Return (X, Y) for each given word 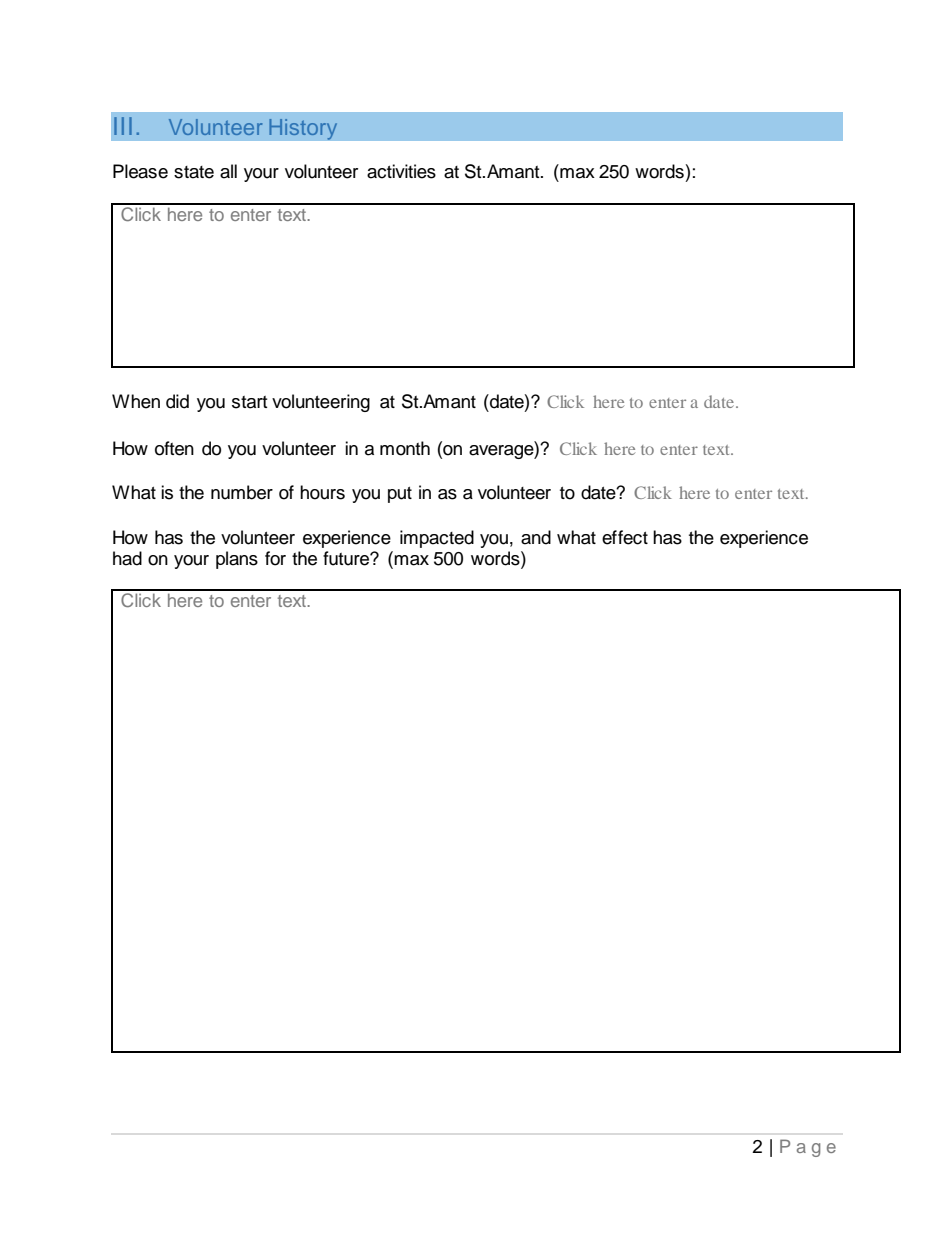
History (303, 129)
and (536, 537)
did (177, 401)
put (400, 495)
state (194, 172)
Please (140, 171)
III (123, 126)
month (405, 448)
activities (401, 171)
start (249, 402)
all (228, 171)
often (174, 448)
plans (237, 560)
